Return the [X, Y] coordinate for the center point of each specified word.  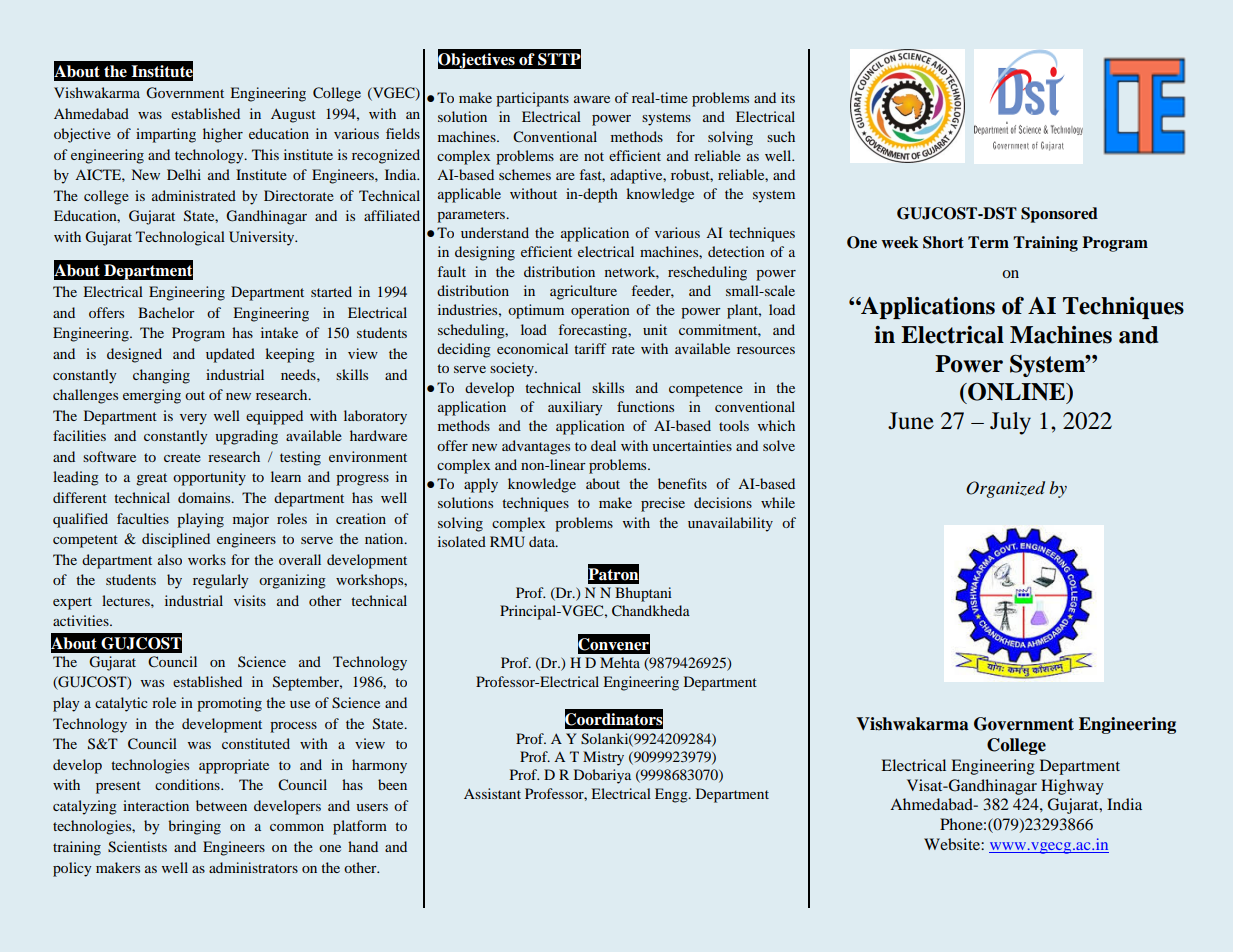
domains [205, 497]
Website [953, 844]
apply [481, 485]
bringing [194, 827]
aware [592, 99]
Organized [1005, 489]
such [781, 136]
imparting [166, 135]
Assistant [492, 793]
